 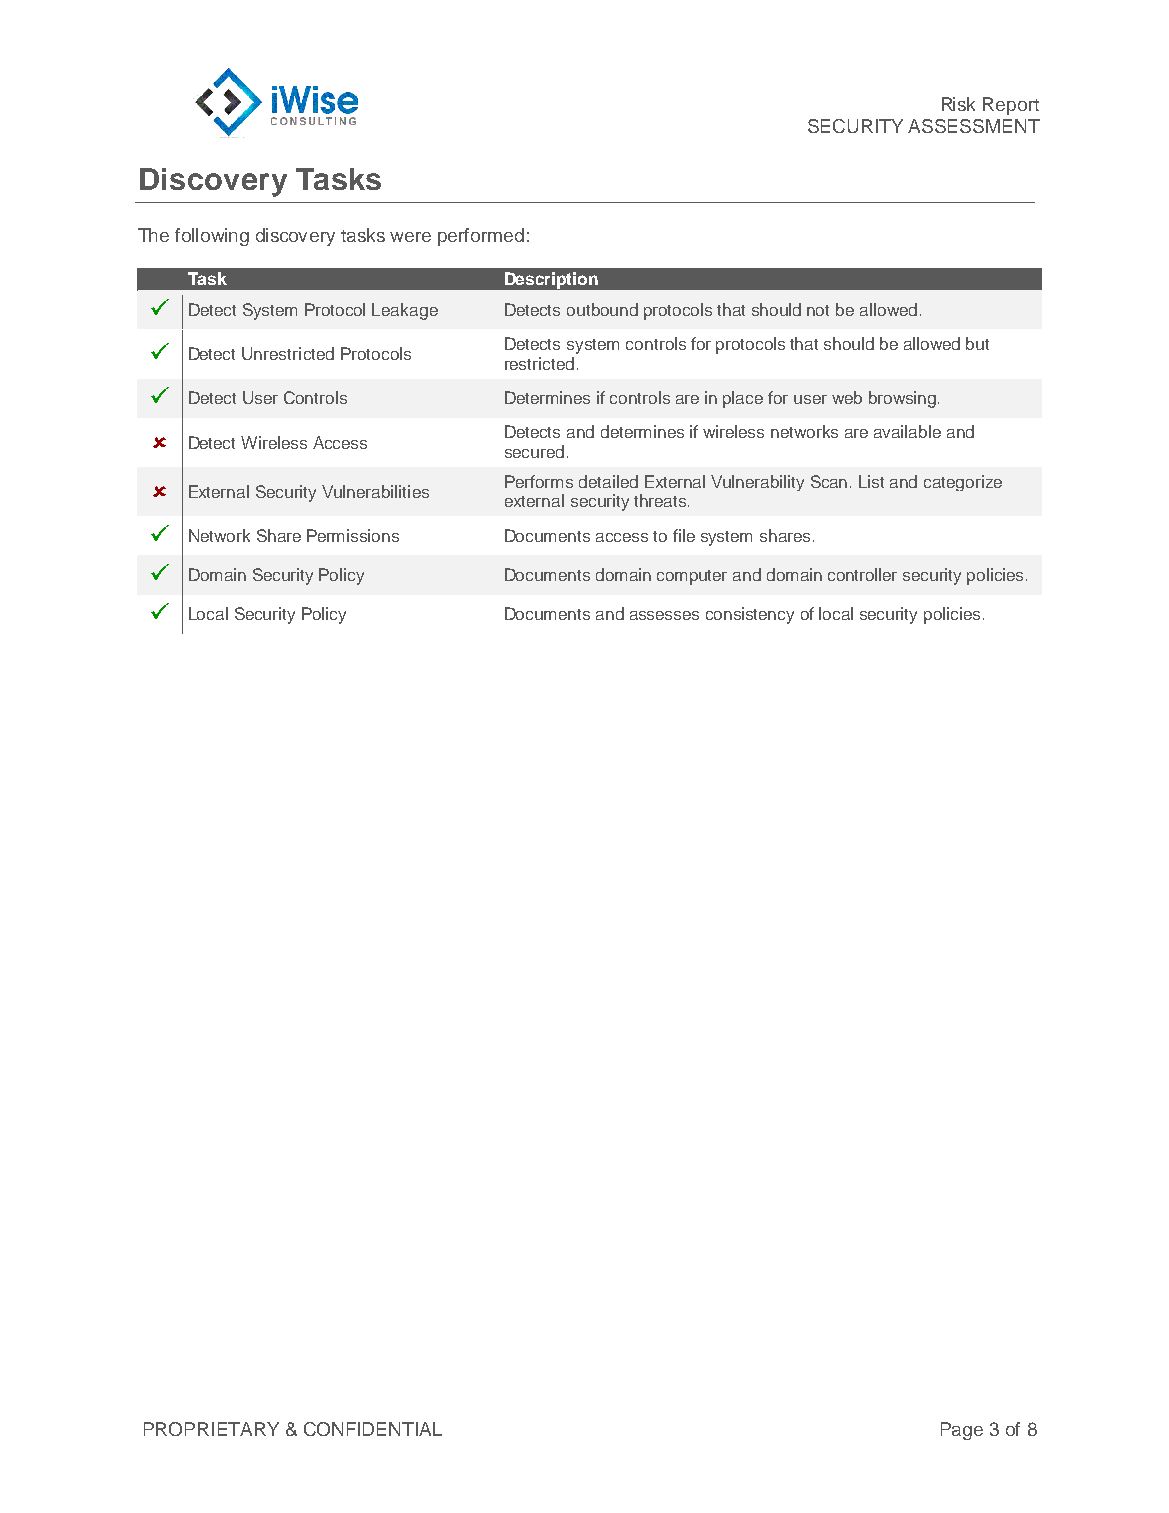 I want to click on file, so click(x=684, y=535).
